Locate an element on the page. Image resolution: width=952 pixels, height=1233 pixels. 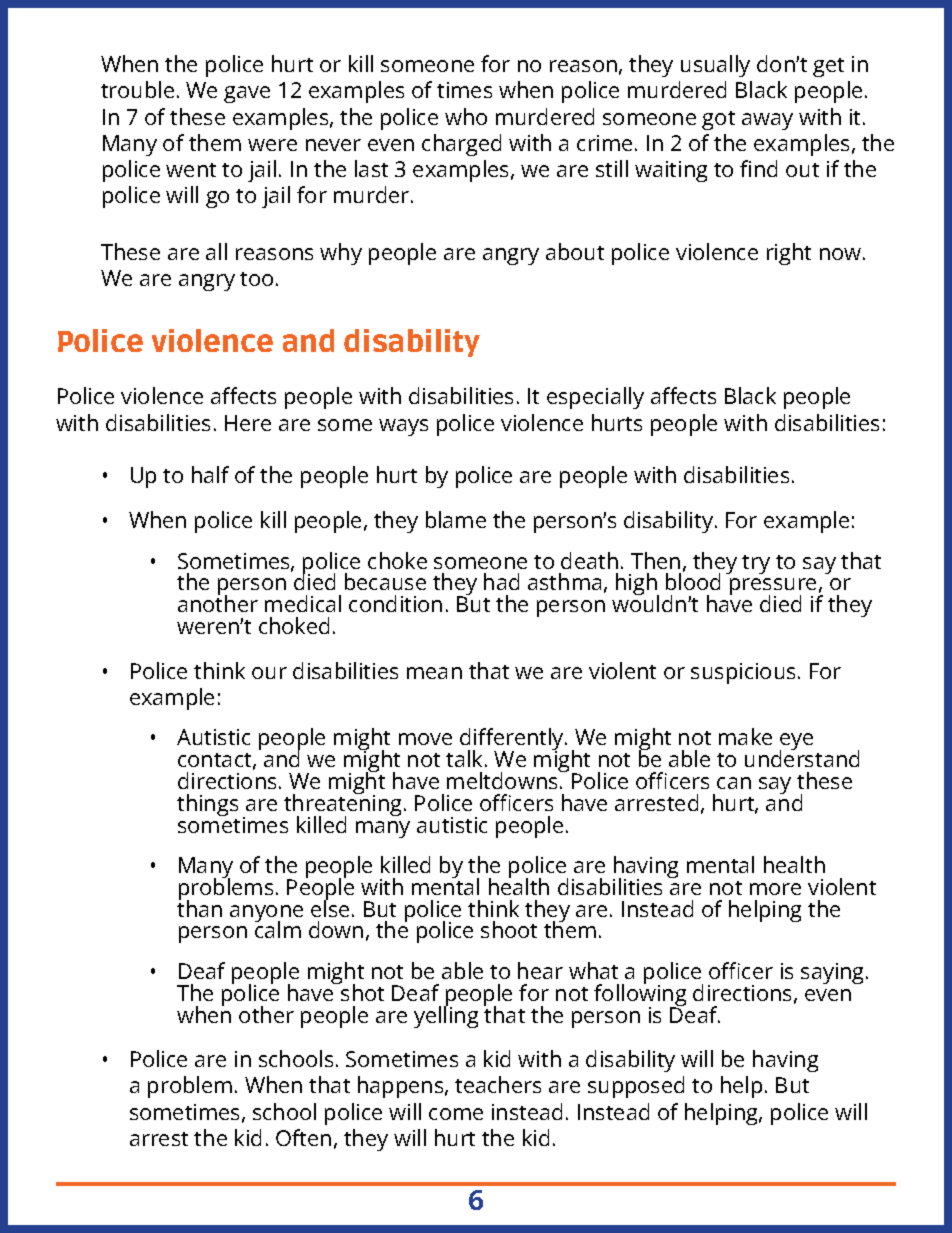
away is located at coordinates (767, 121).
